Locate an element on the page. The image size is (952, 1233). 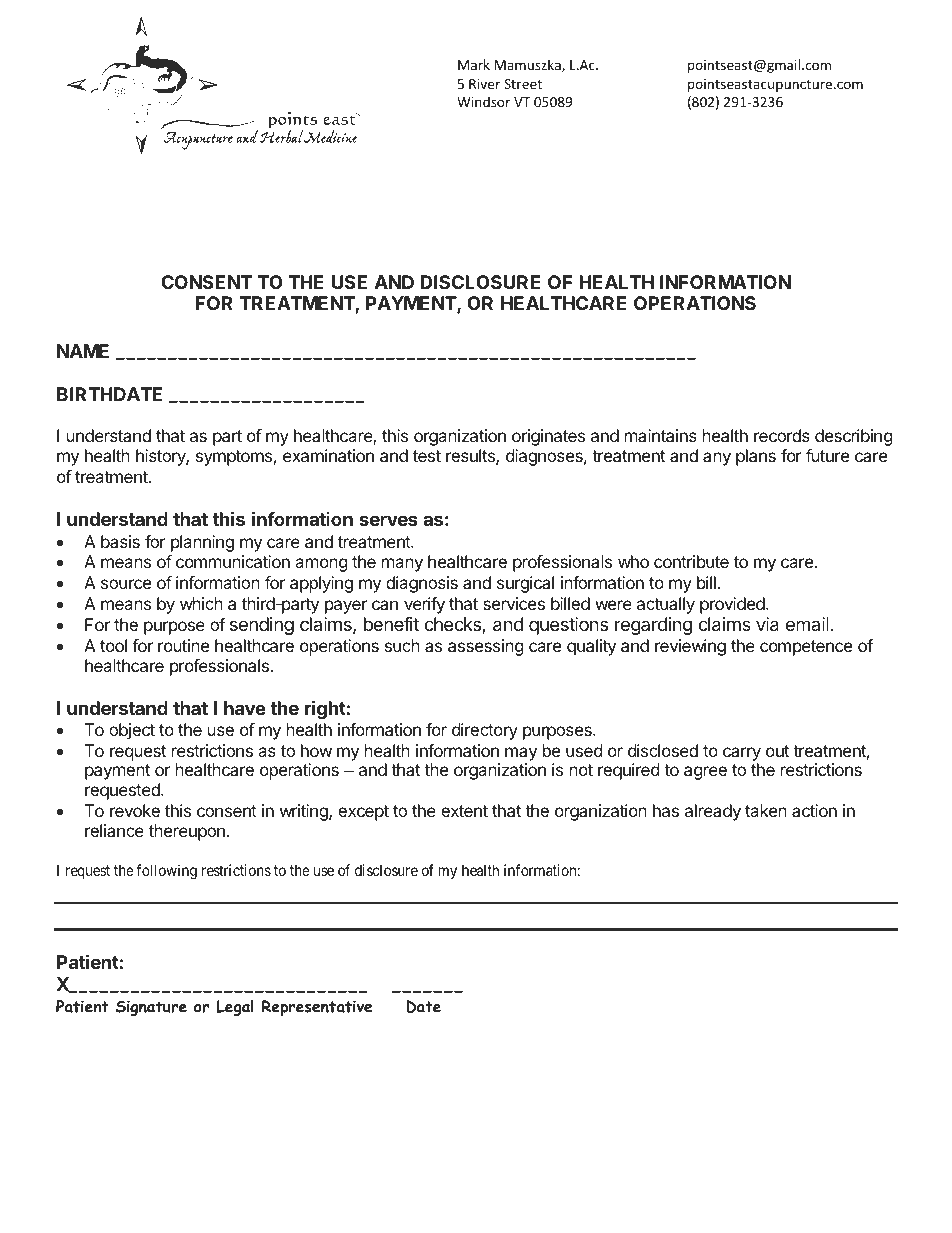
Street is located at coordinates (523, 84).
